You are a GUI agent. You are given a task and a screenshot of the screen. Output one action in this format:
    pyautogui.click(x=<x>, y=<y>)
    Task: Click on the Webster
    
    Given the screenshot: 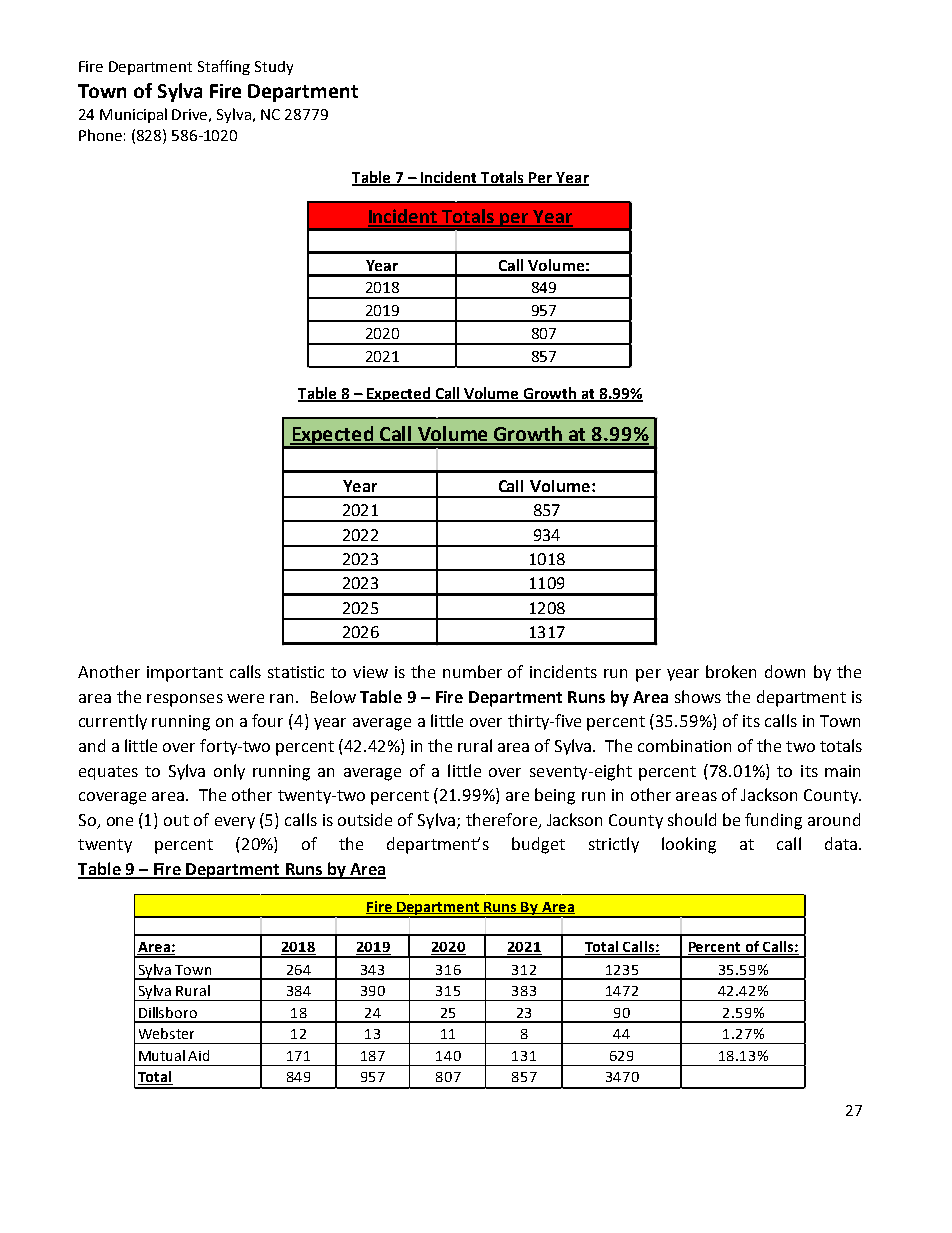 What is the action you would take?
    pyautogui.click(x=166, y=1033)
